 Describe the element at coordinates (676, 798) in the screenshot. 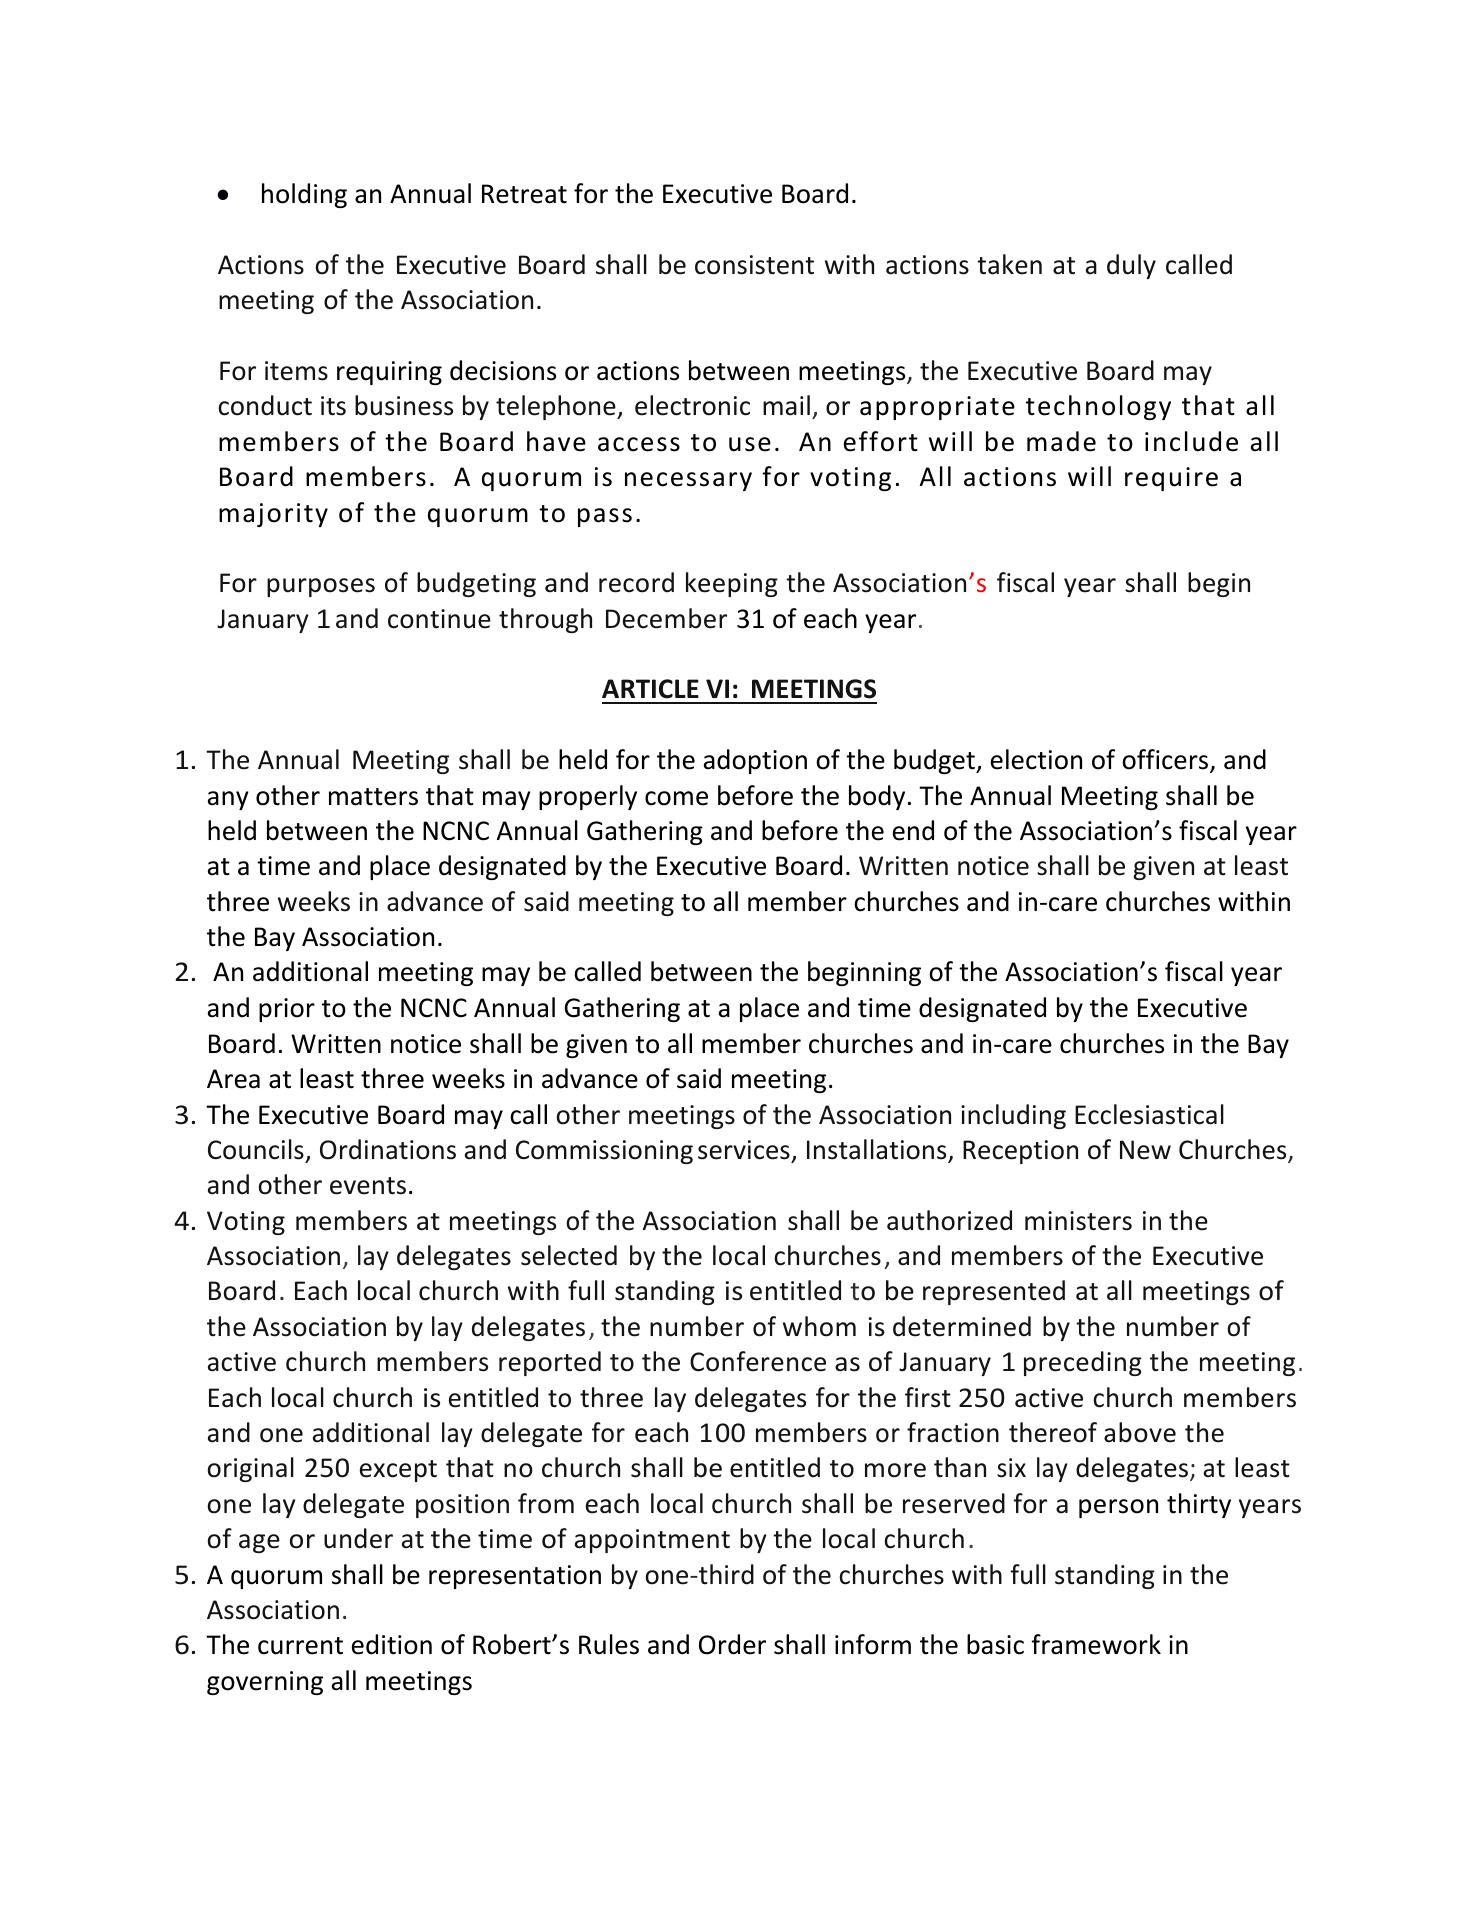

I see `come` at that location.
